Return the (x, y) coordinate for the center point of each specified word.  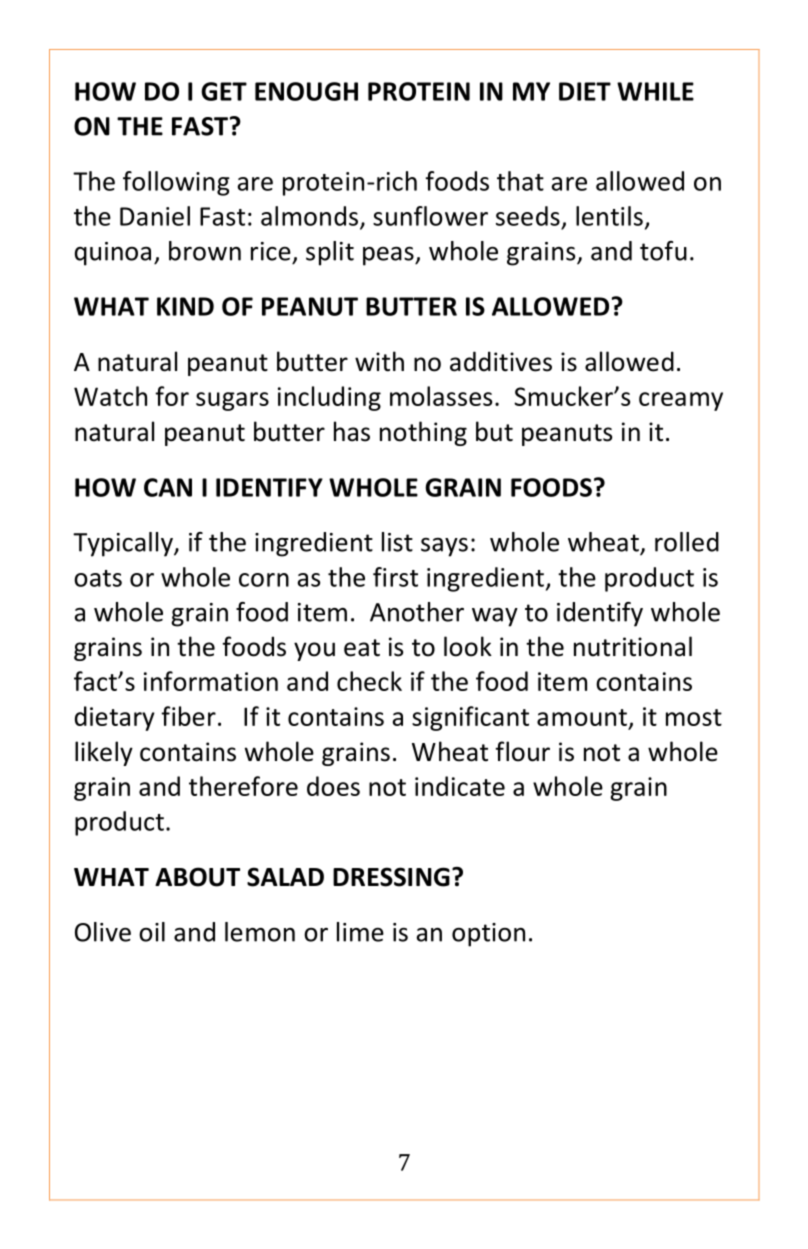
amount (582, 717)
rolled (687, 542)
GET (224, 91)
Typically (124, 544)
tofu (663, 251)
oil (152, 932)
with (379, 361)
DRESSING (391, 877)
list (397, 542)
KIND (185, 306)
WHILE (655, 91)
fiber (188, 716)
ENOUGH (306, 91)
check (369, 681)
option (488, 935)
